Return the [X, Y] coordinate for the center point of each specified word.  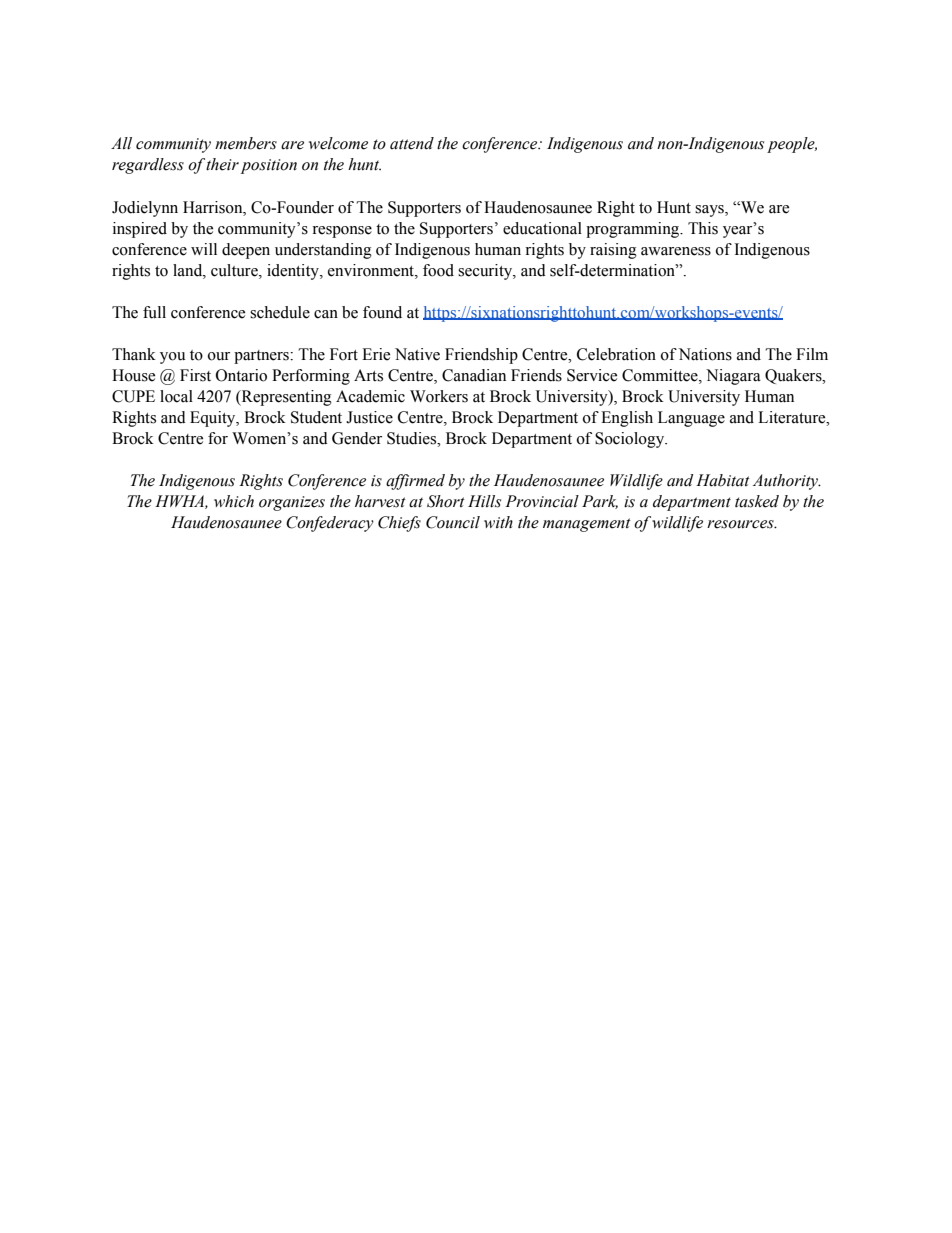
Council [453, 522]
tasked [757, 501]
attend [412, 143]
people [792, 145]
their [222, 164]
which [234, 501]
